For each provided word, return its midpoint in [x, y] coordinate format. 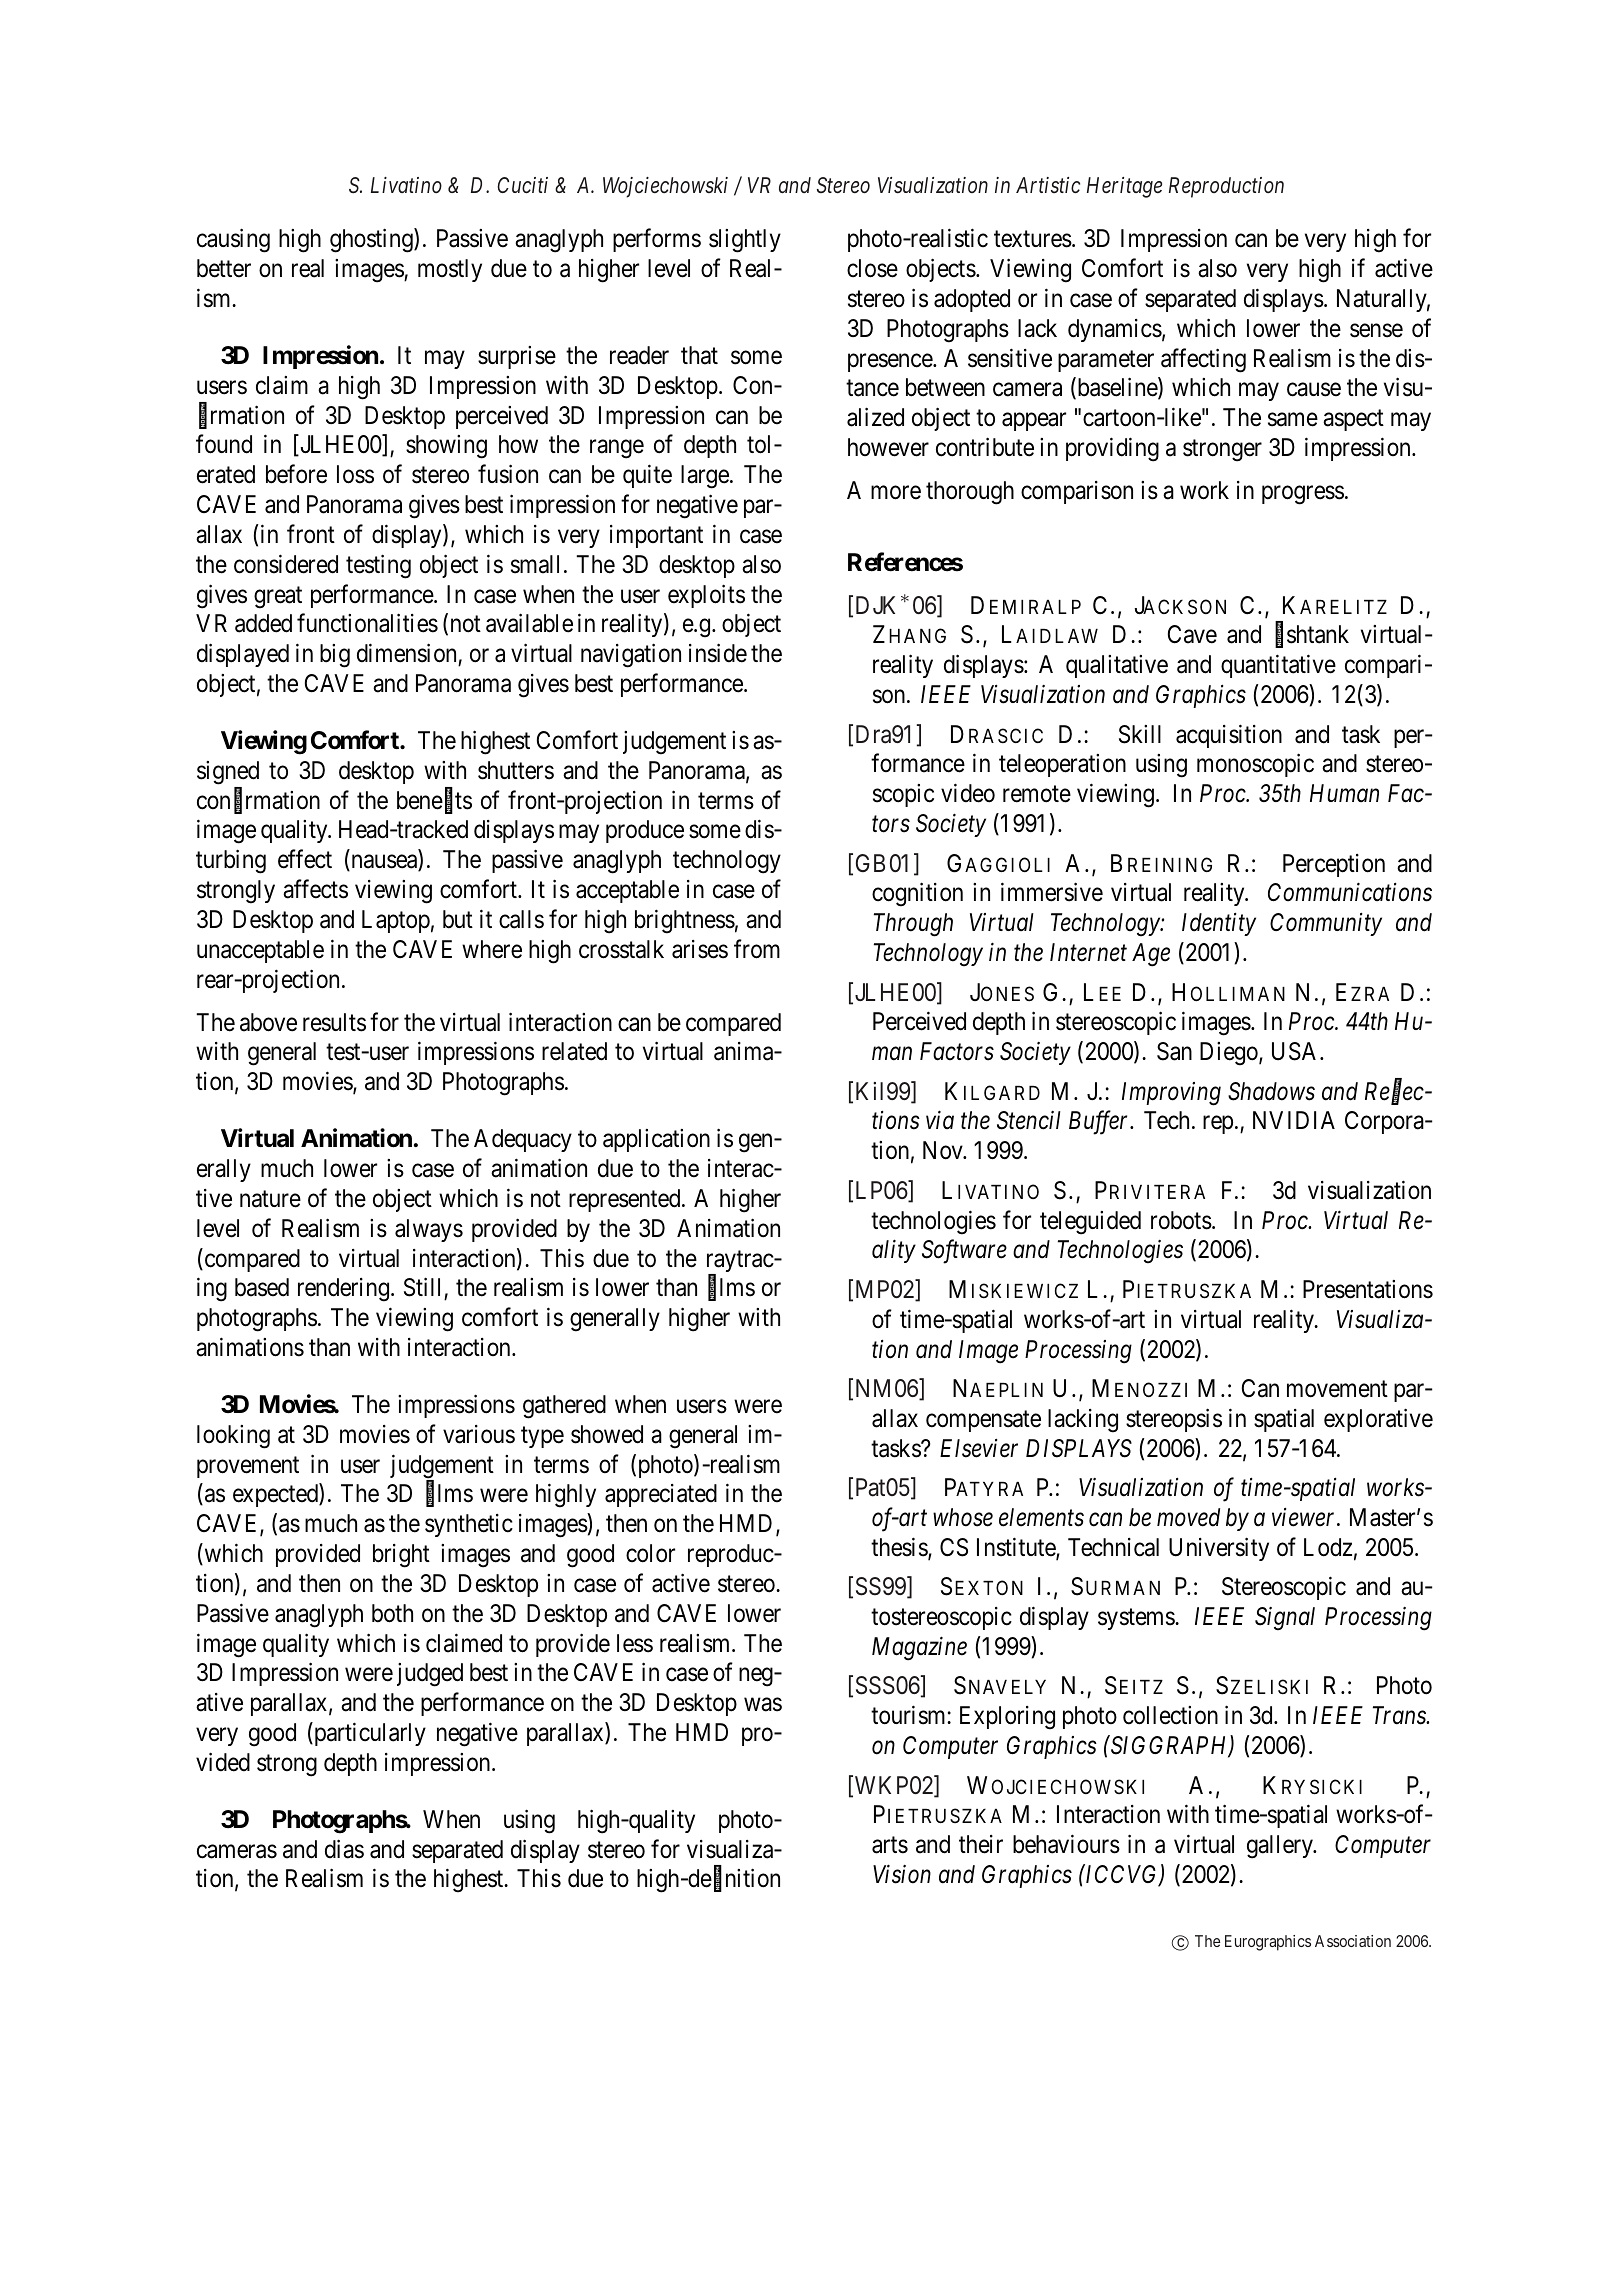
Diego [1230, 1054]
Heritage [1124, 187]
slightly [745, 241]
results [334, 1022]
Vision [902, 1874]
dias [344, 1849]
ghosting [372, 241]
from [757, 949]
